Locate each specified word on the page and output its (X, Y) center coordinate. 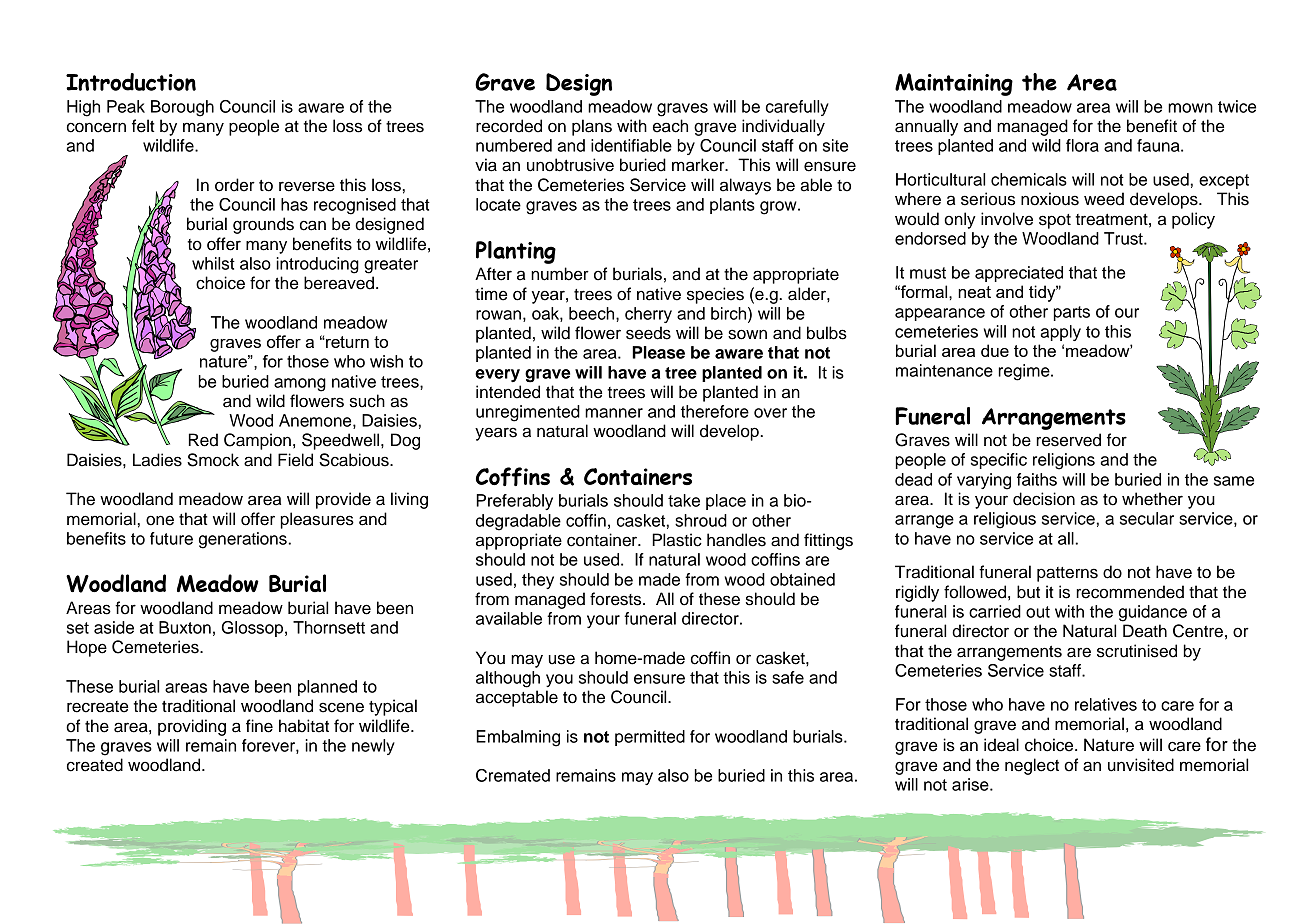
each (670, 126)
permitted (650, 738)
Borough (182, 108)
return (346, 342)
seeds (648, 333)
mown (1190, 108)
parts (1072, 313)
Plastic (677, 540)
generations (244, 540)
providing (192, 727)
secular (1147, 518)
